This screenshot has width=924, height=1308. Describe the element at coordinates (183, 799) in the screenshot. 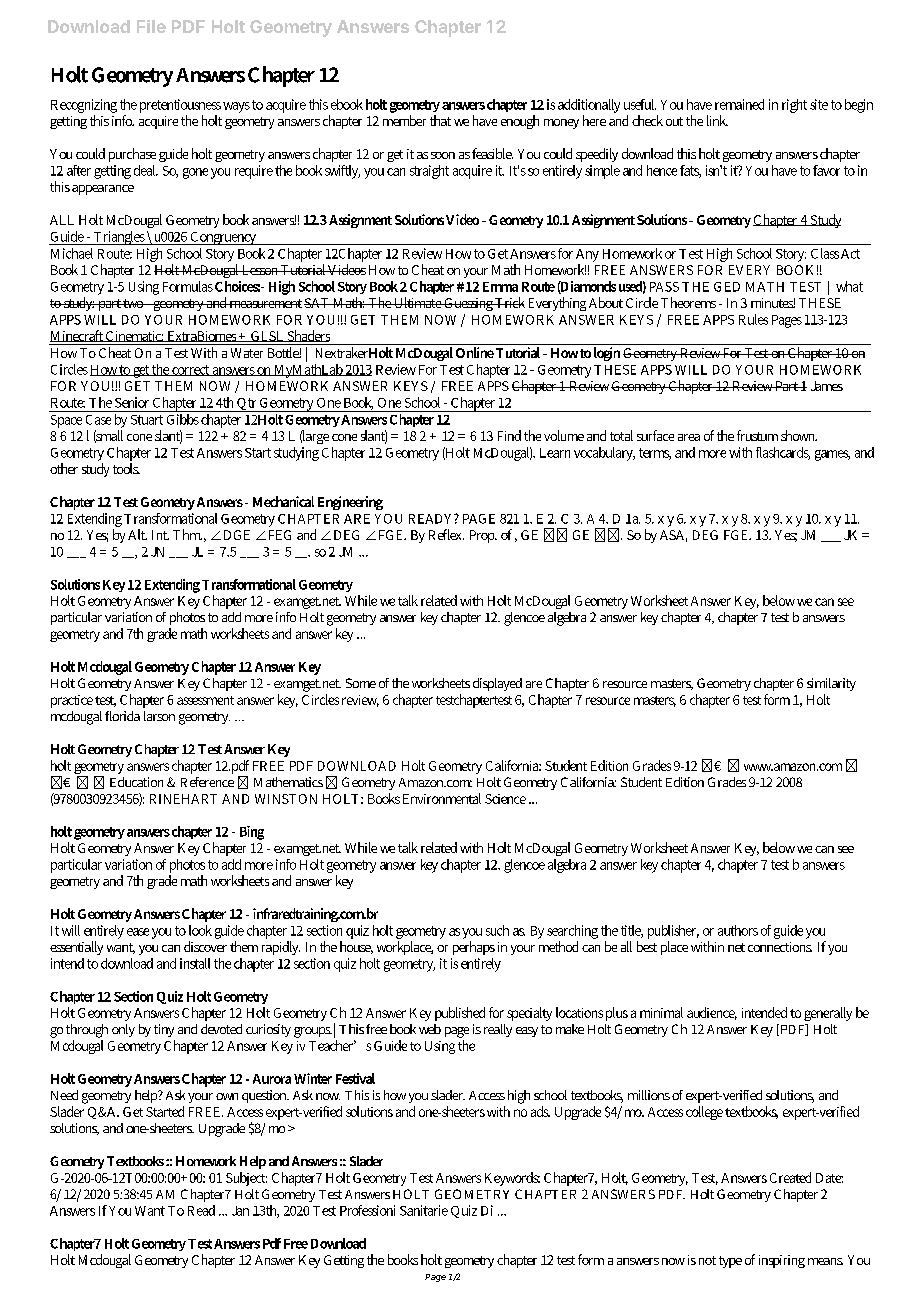

I see `RINEHART` at that location.
